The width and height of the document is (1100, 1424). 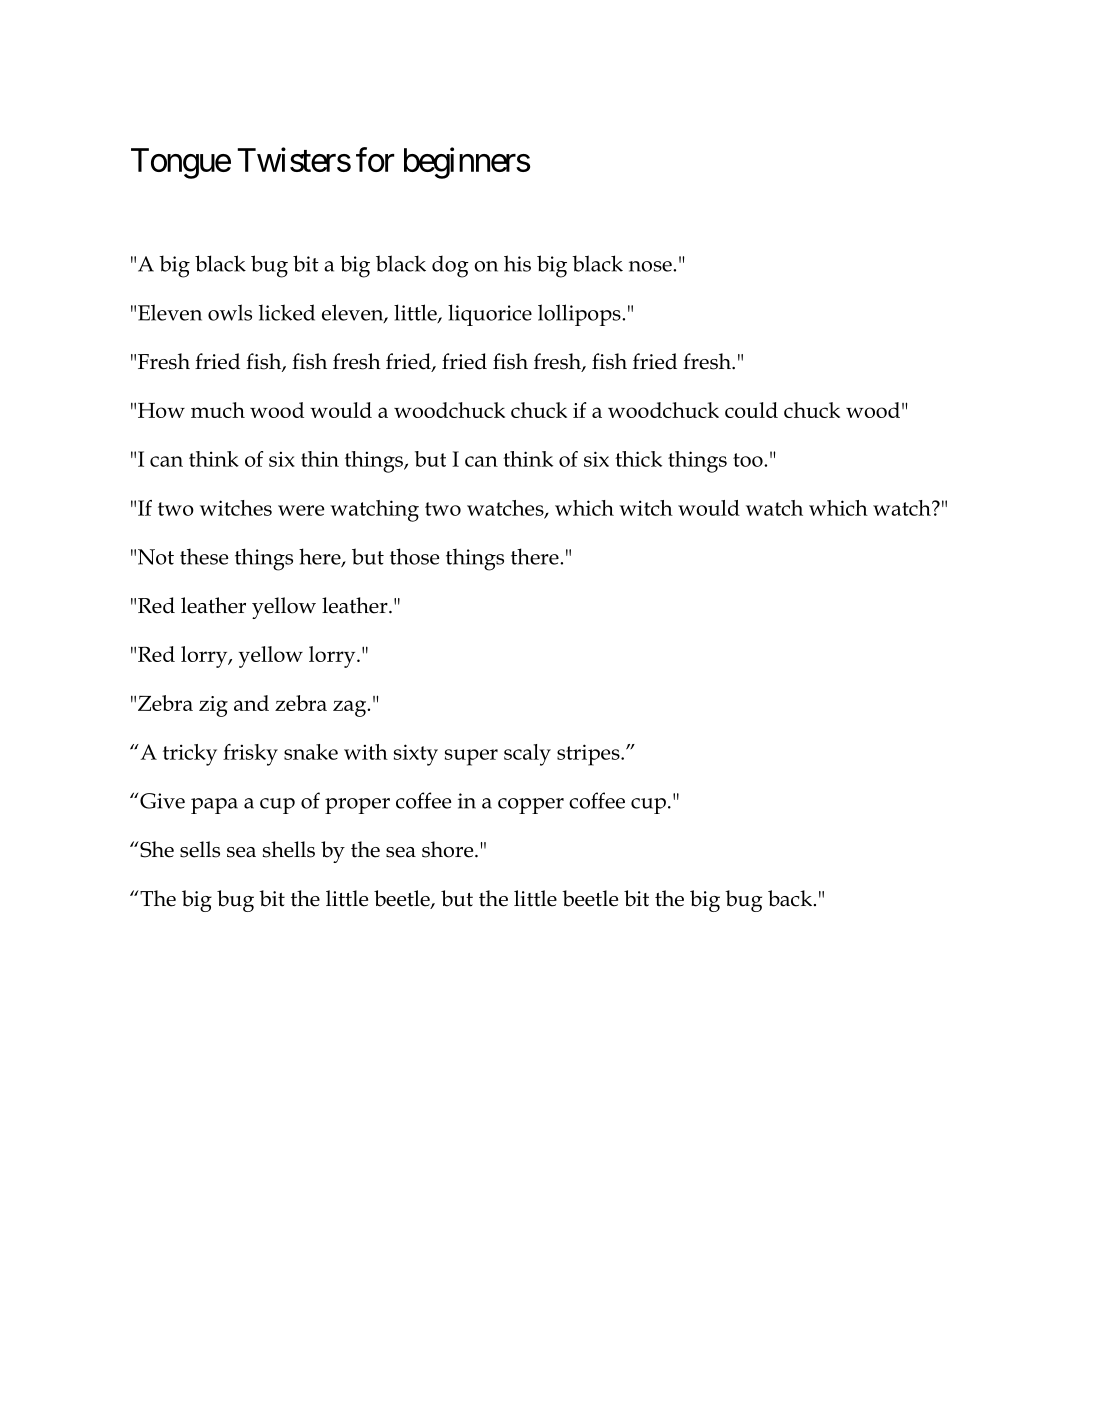 I want to click on liquorice, so click(x=490, y=315).
